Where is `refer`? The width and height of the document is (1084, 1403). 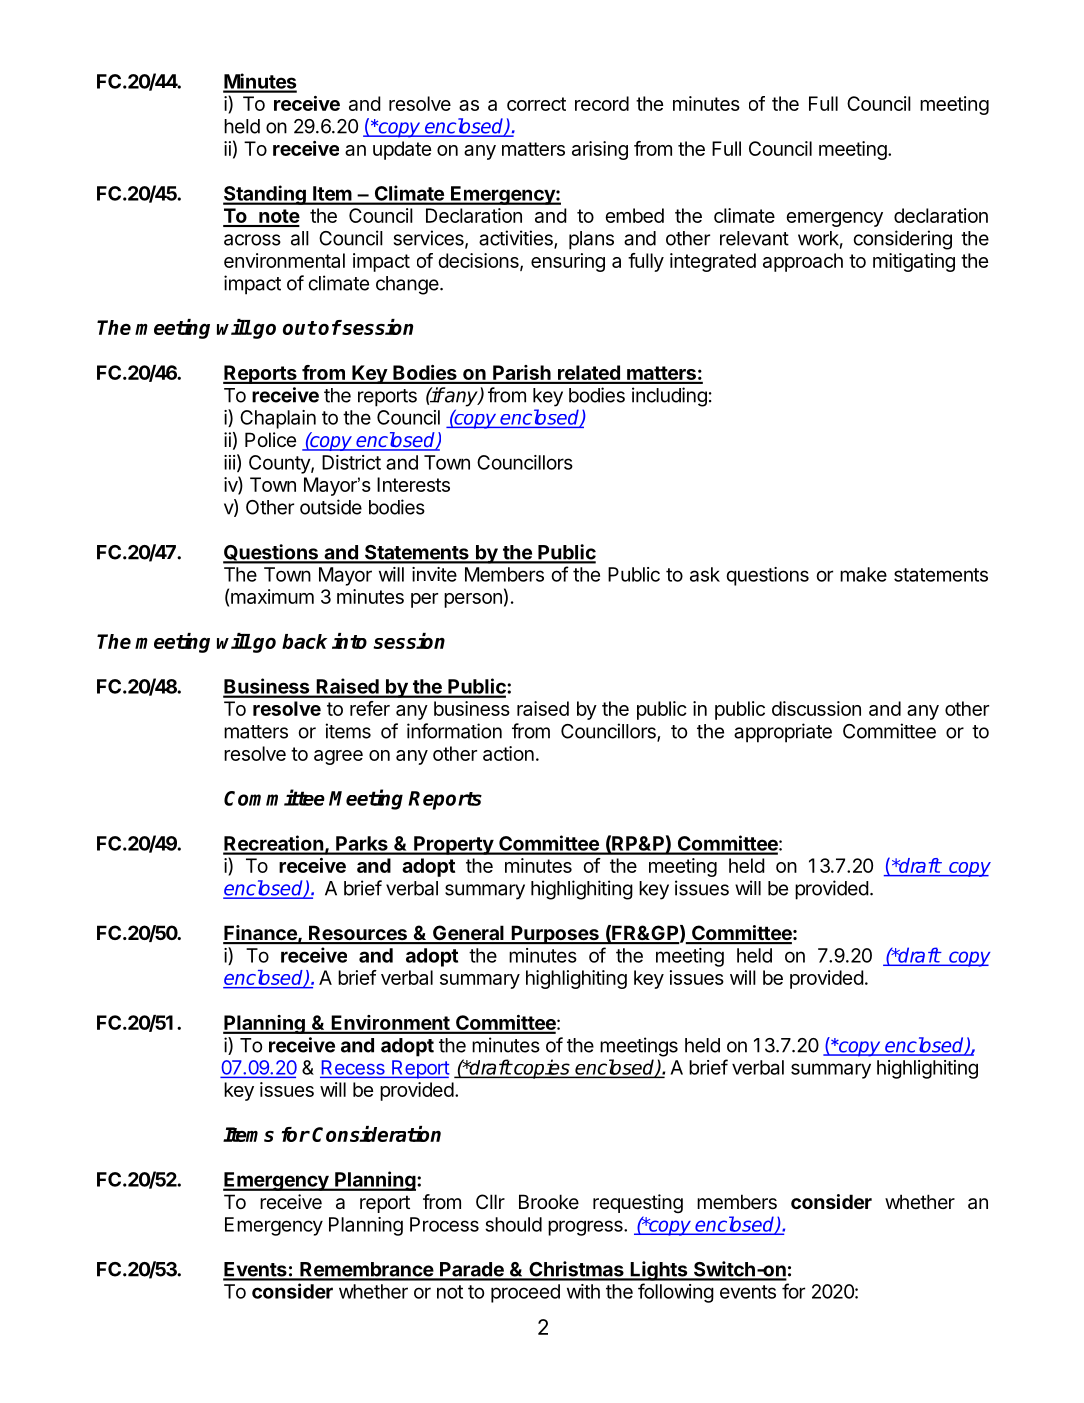
refer is located at coordinates (370, 708).
